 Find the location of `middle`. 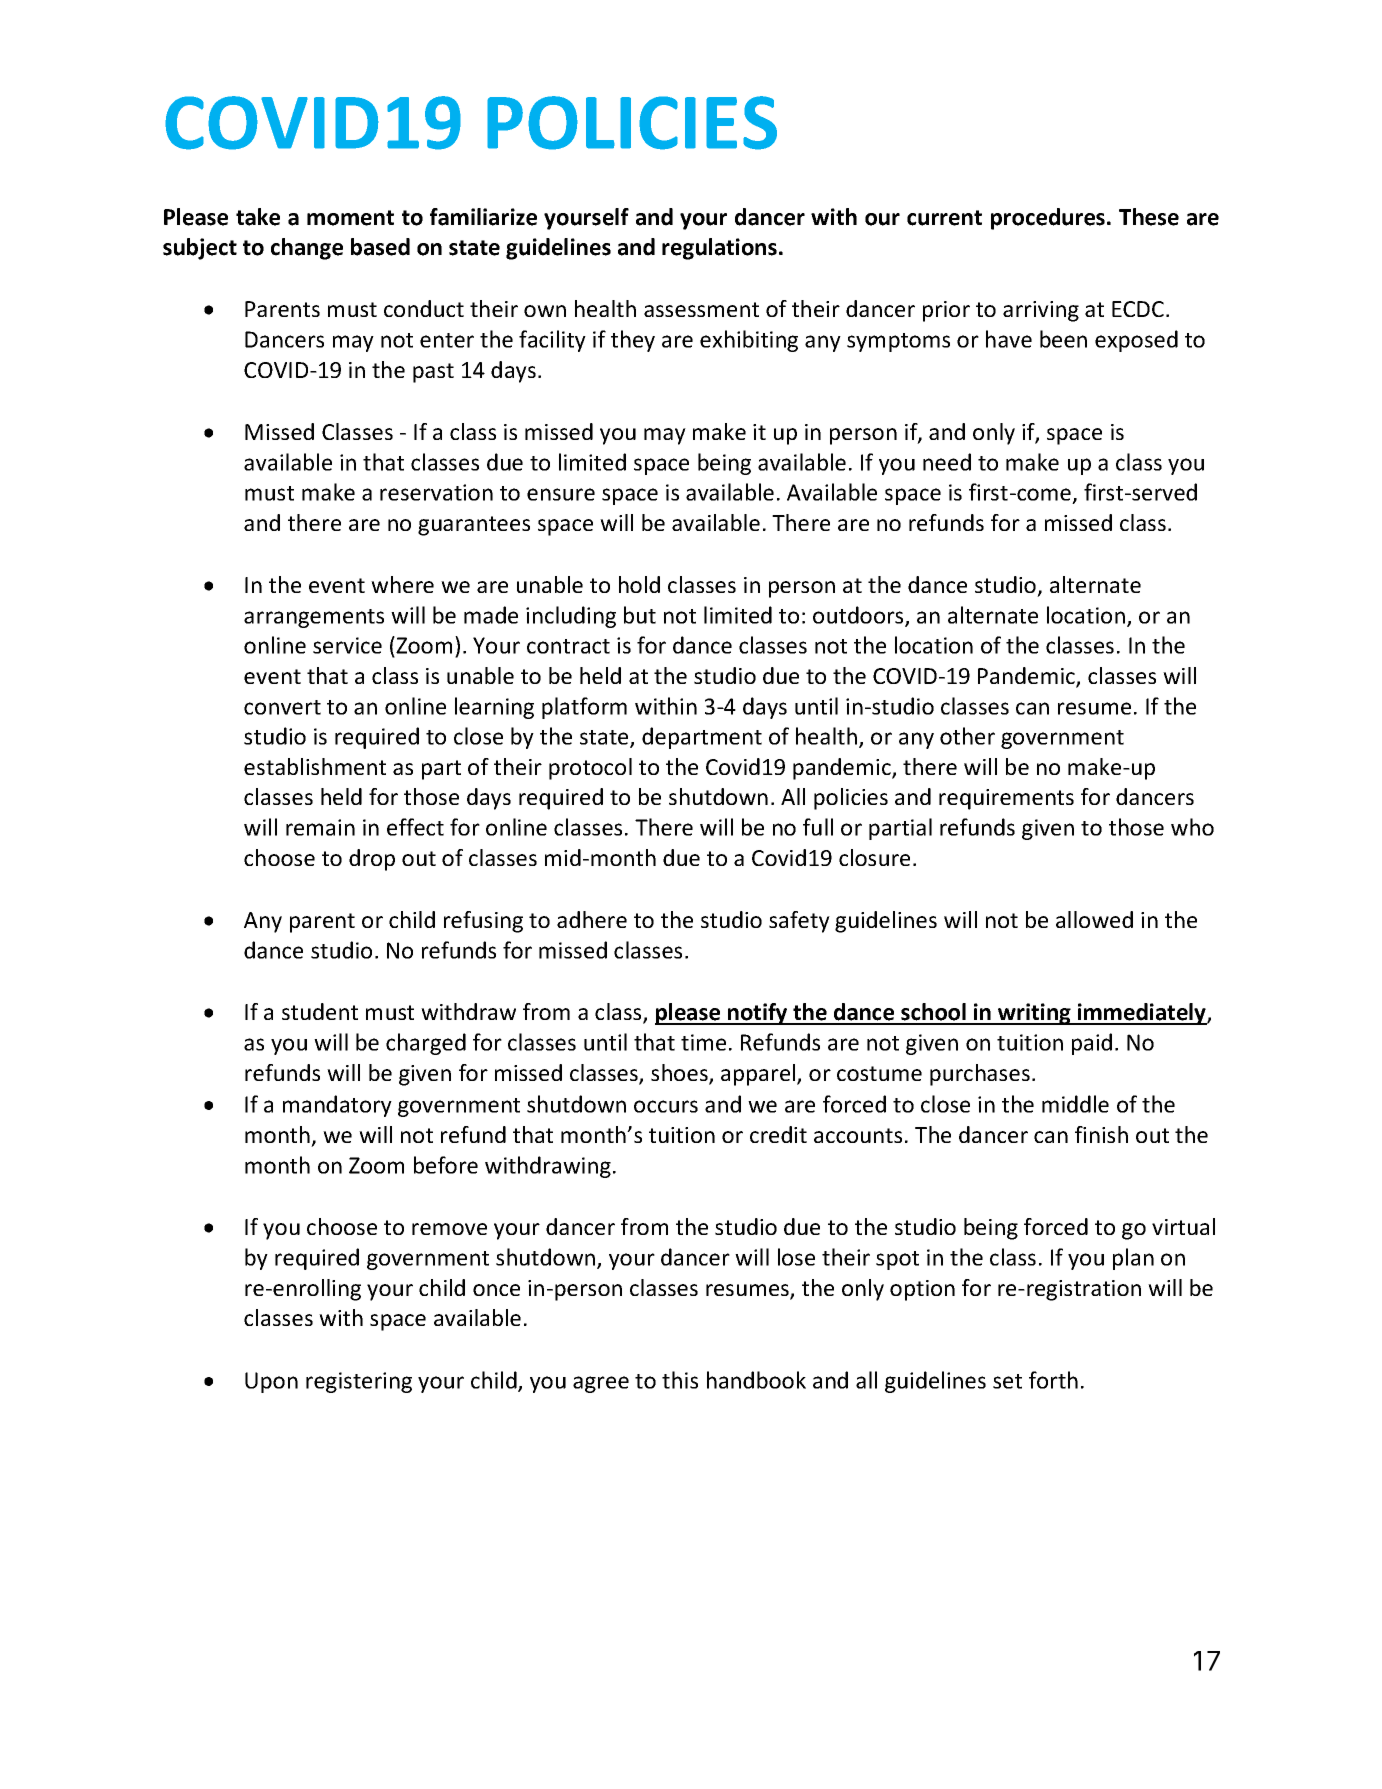

middle is located at coordinates (1075, 1104).
